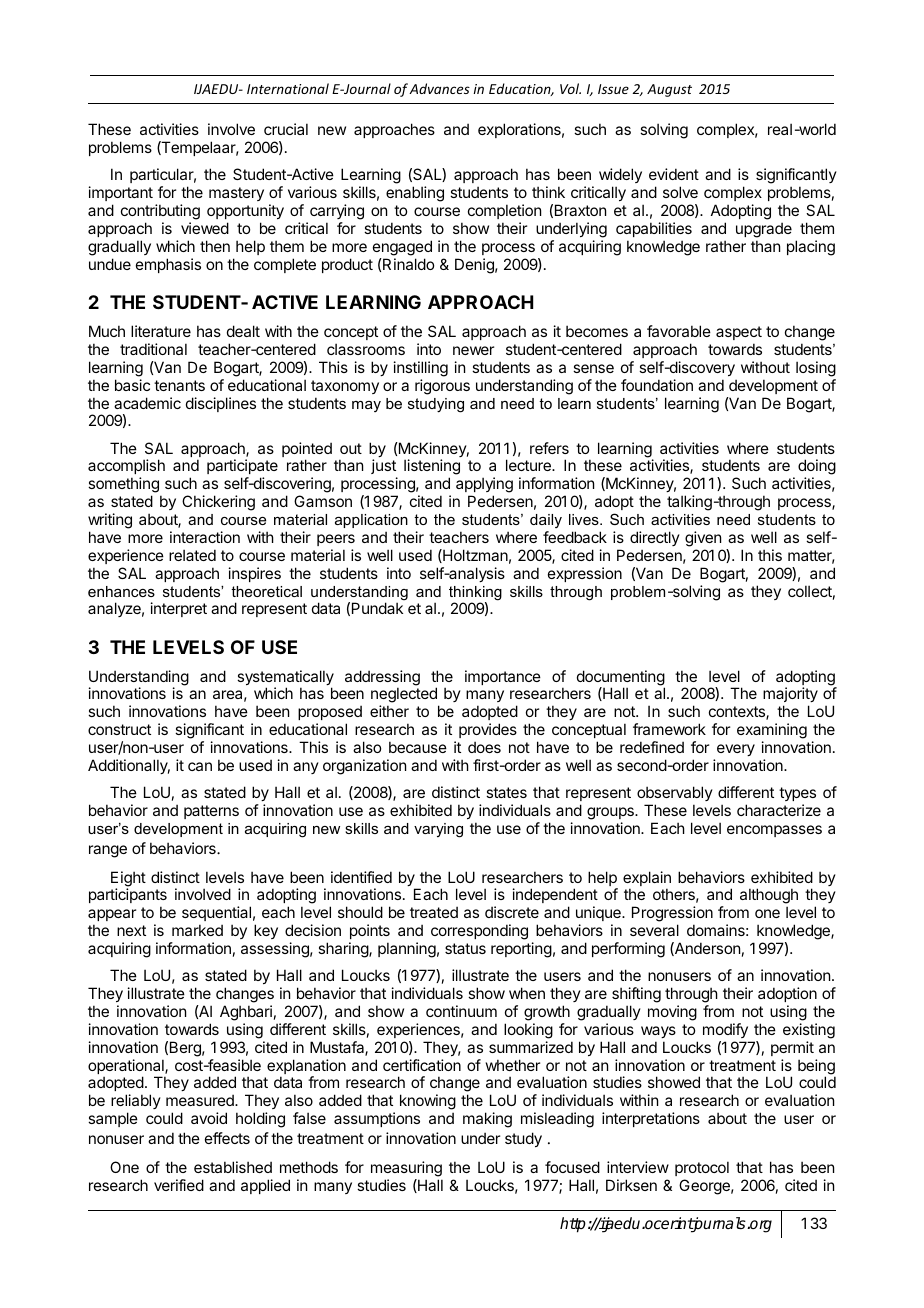 This screenshot has width=924, height=1308. What do you see at coordinates (669, 90) in the screenshot?
I see `August` at bounding box center [669, 90].
